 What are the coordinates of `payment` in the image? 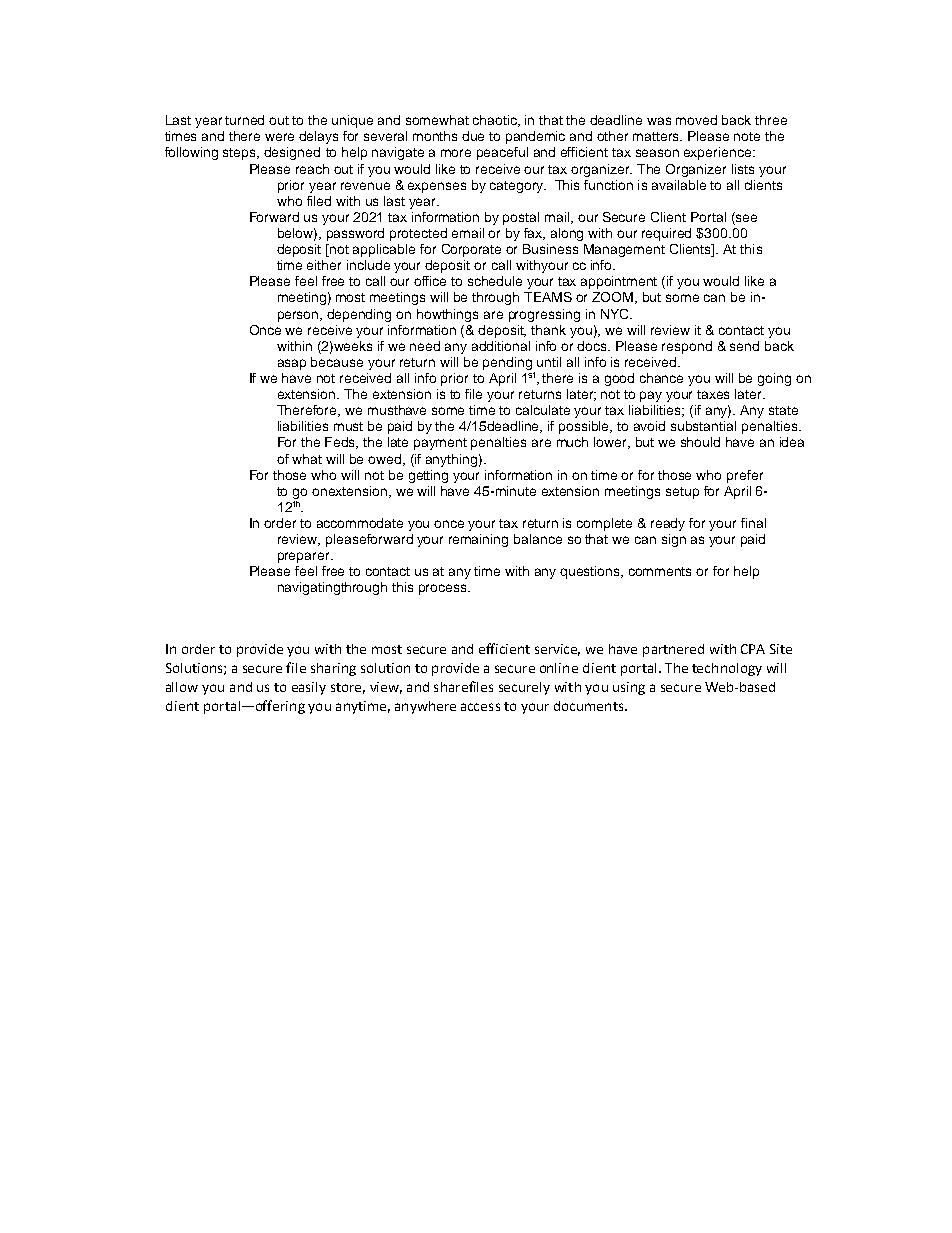 It's located at (440, 444).
